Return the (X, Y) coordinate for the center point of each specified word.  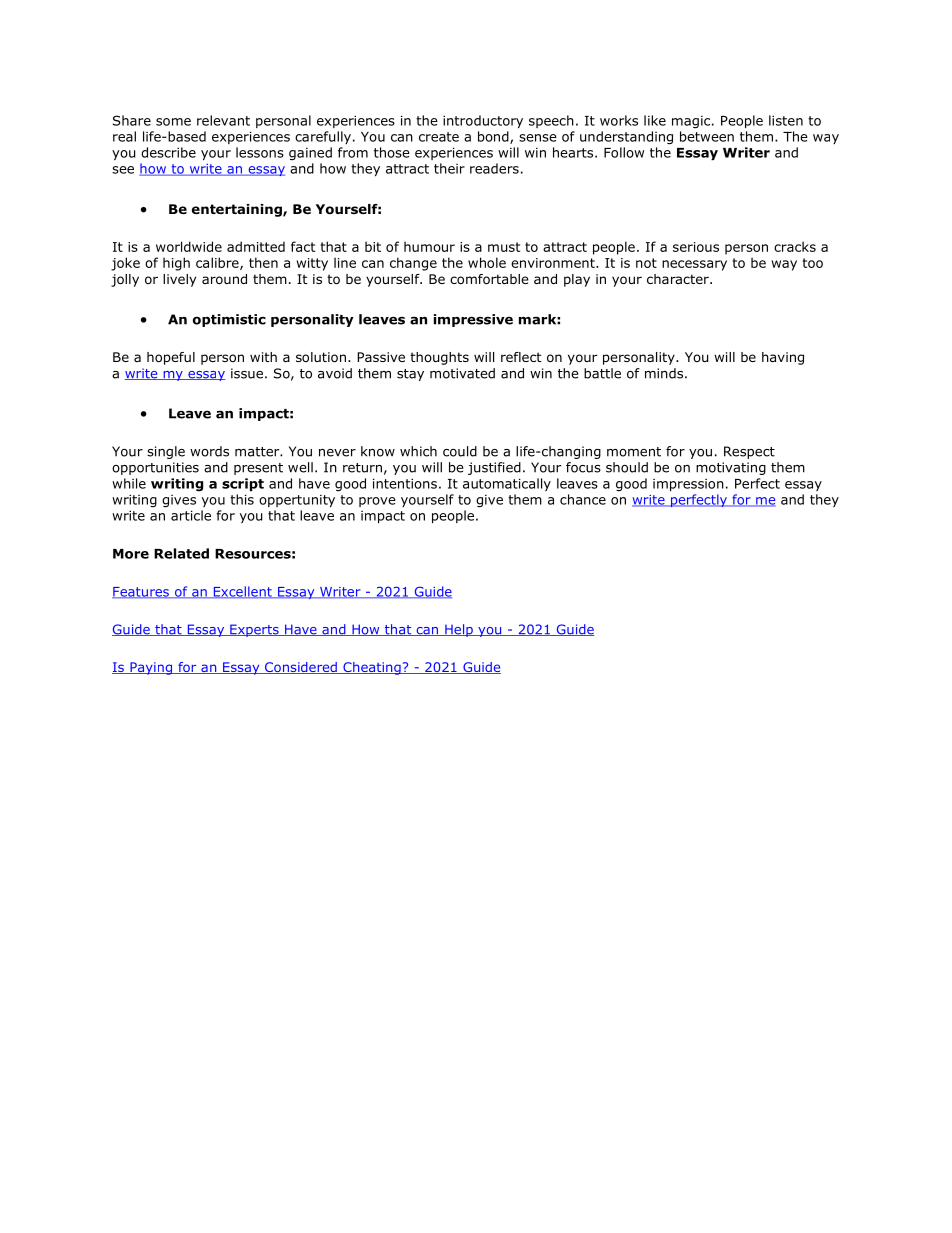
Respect (749, 452)
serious (696, 247)
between (707, 136)
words (209, 451)
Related (181, 553)
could (460, 451)
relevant (223, 120)
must (504, 247)
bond (494, 137)
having (783, 358)
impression (688, 485)
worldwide (189, 246)
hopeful (171, 358)
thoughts (439, 358)
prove (377, 502)
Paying (151, 668)
